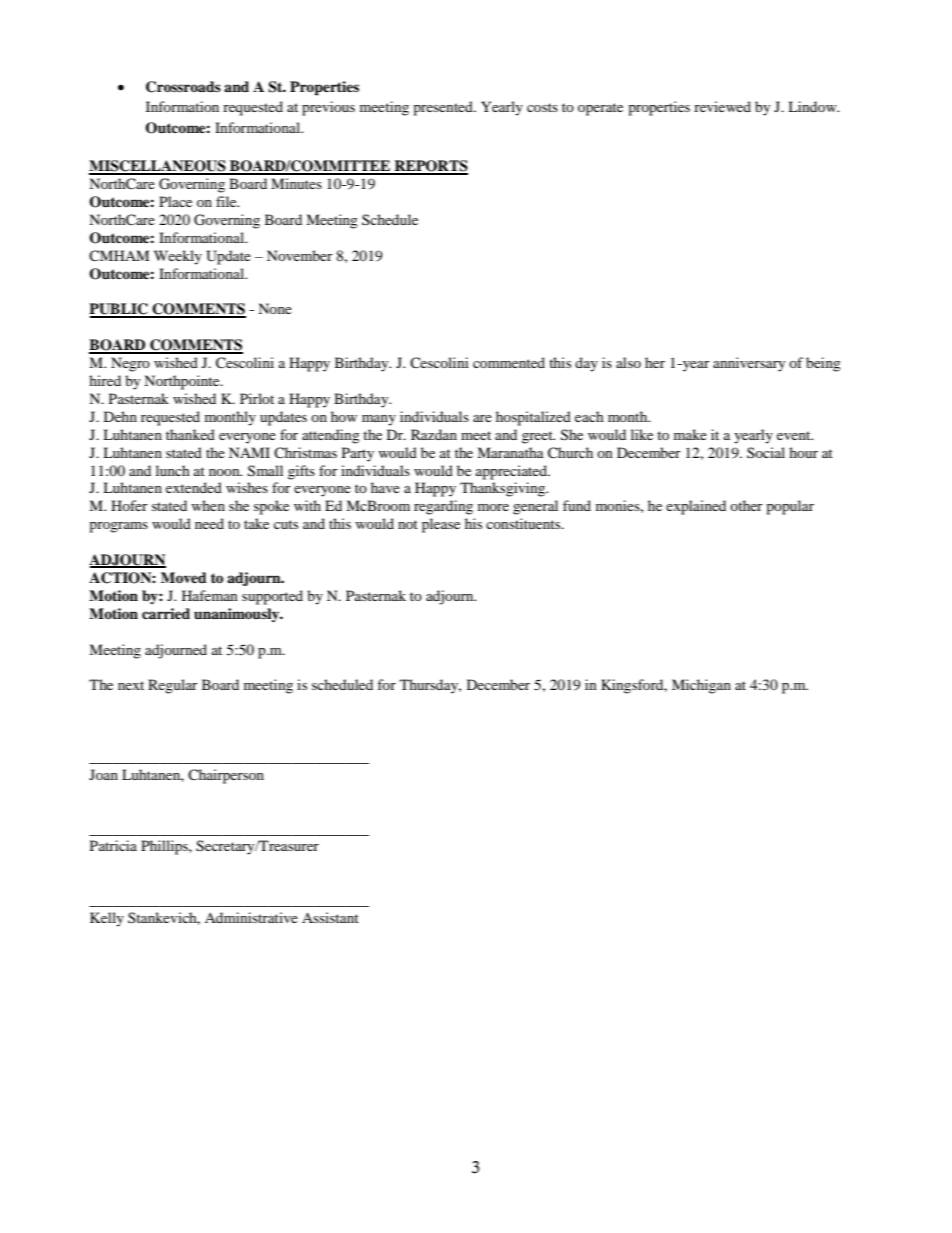 Image resolution: width=952 pixels, height=1233 pixels. What do you see at coordinates (444, 108) in the document?
I see `presented` at bounding box center [444, 108].
